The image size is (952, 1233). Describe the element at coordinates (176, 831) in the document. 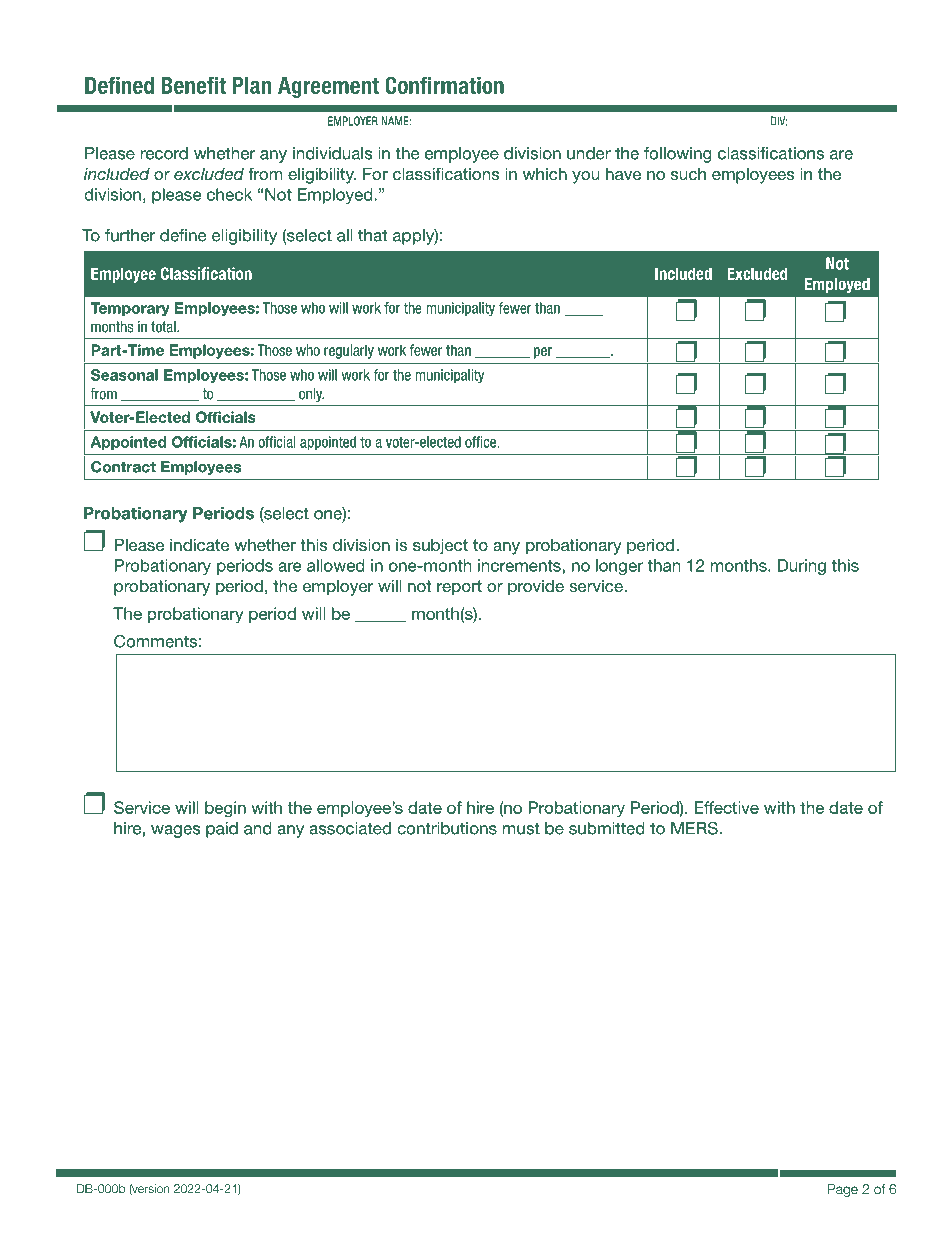

I see `wages` at that location.
